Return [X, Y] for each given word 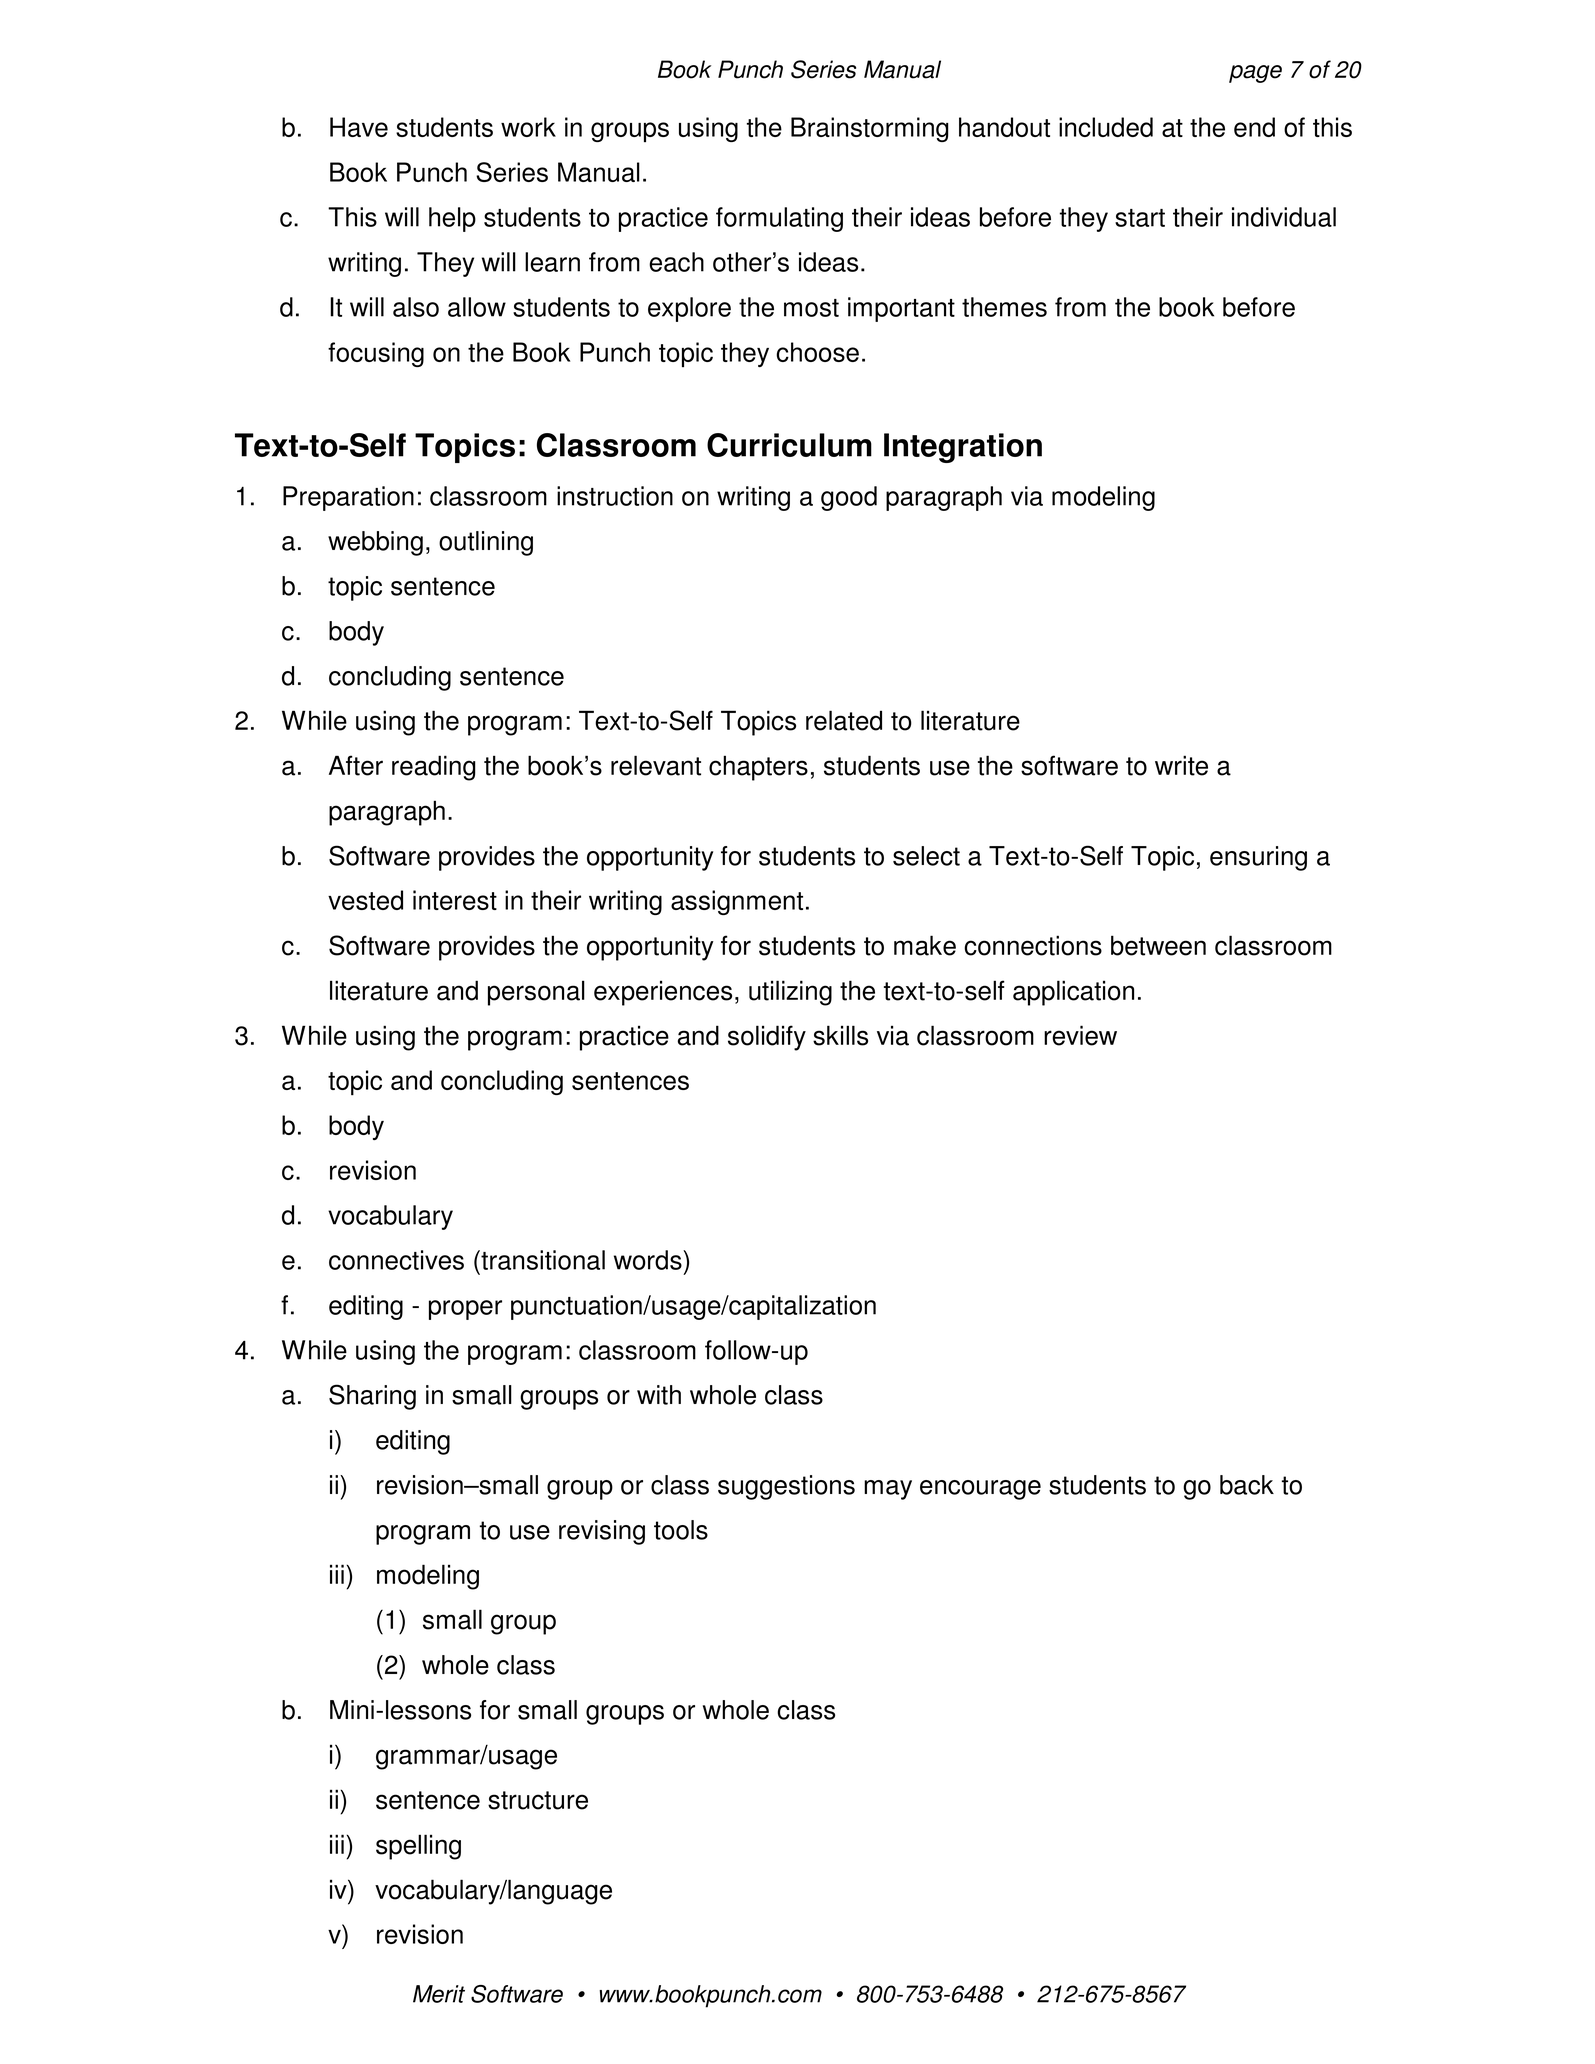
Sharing [372, 1397]
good [849, 498]
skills [840, 1035]
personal [536, 993]
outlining [486, 543]
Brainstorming [870, 129]
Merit [439, 1994]
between [1158, 945]
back [1247, 1485]
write [1181, 765]
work [528, 127]
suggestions [786, 1487]
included [1106, 127]
